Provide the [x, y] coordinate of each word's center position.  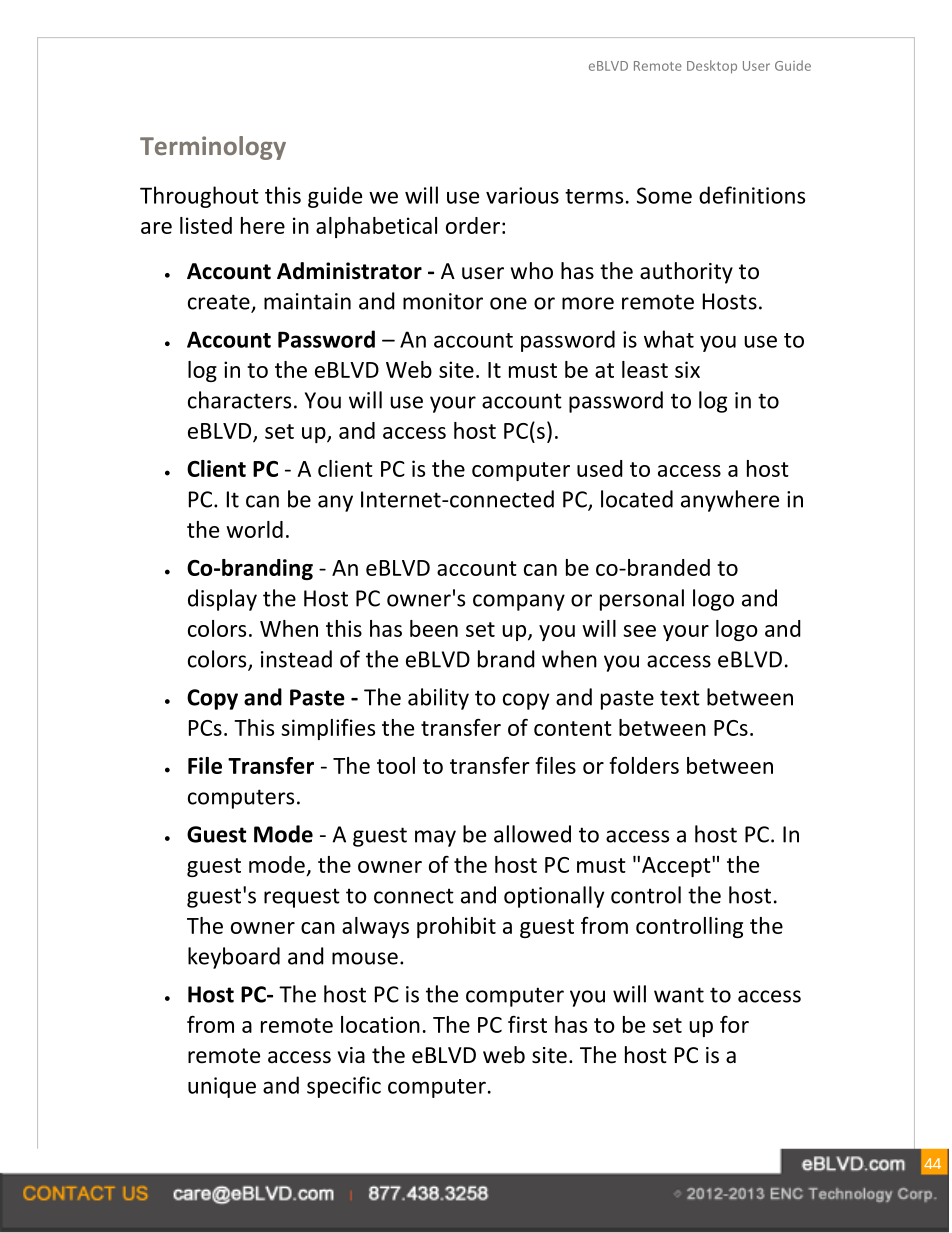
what [669, 339]
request [302, 898]
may [435, 838]
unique [222, 1087]
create [220, 303]
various [522, 195]
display [222, 600]
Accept [677, 866]
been [434, 628]
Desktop [712, 67]
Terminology [213, 148]
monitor [443, 301]
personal [642, 600]
